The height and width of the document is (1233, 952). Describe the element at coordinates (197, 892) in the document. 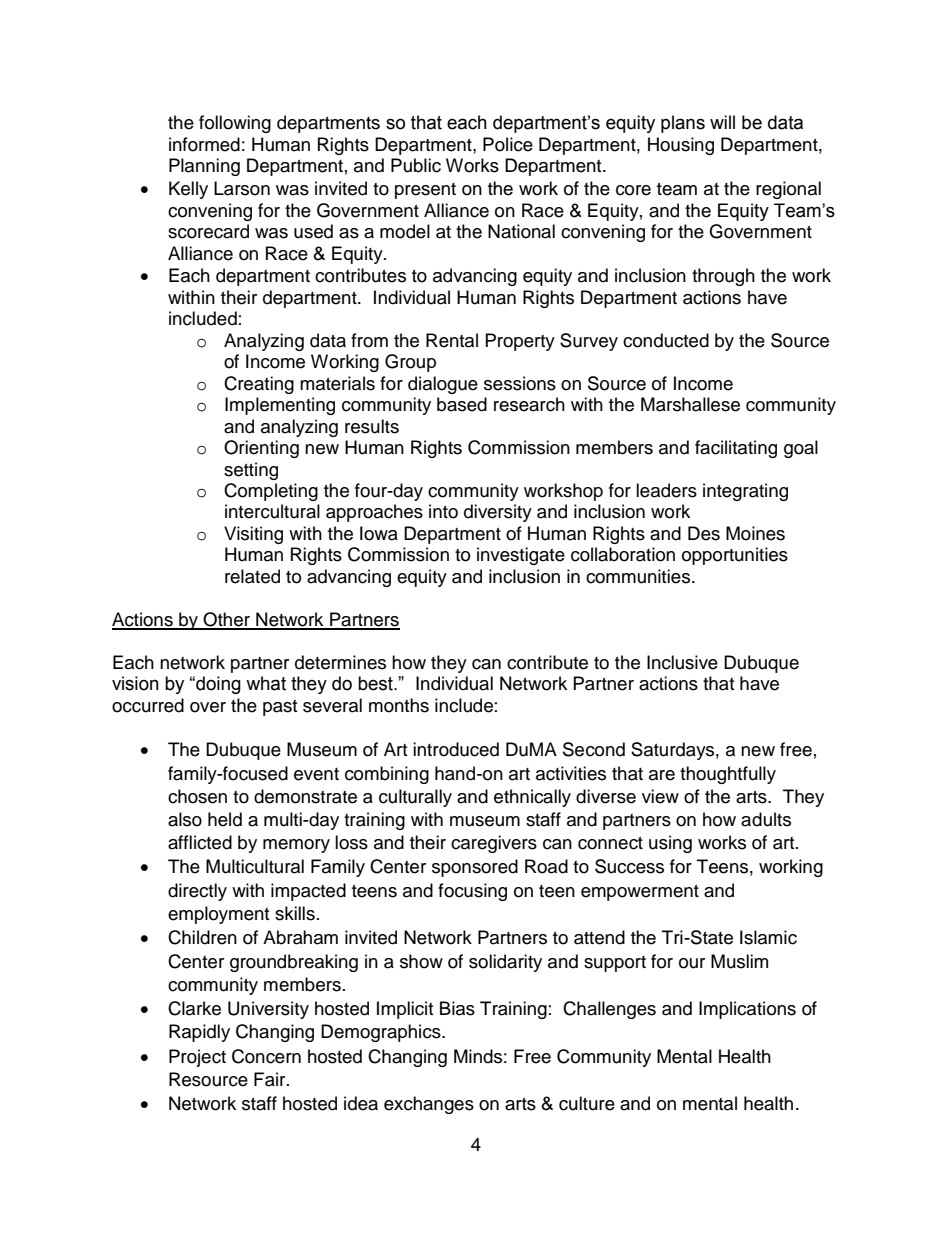

I see `directly` at that location.
